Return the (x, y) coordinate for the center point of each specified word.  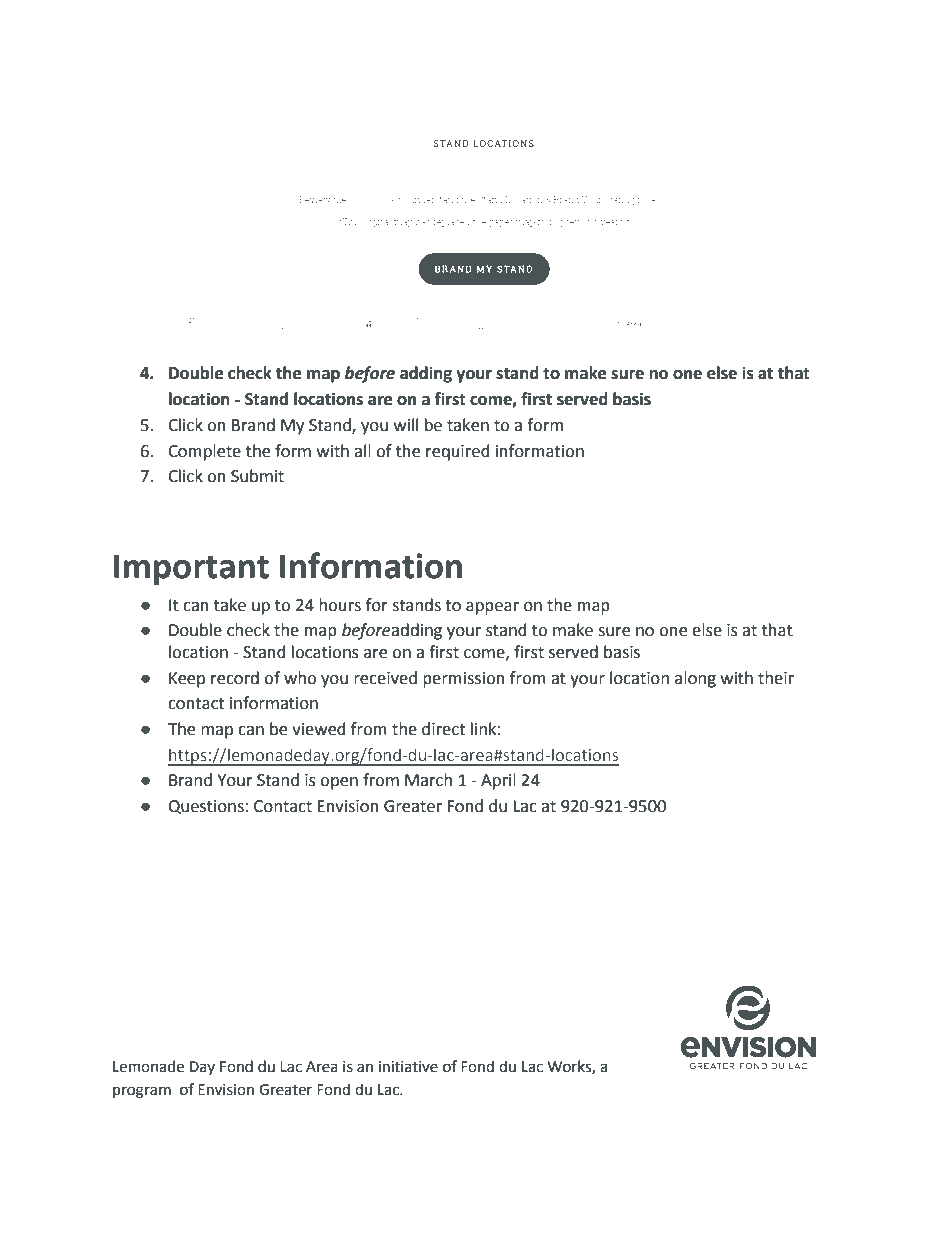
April (498, 781)
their (776, 678)
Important (191, 569)
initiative (408, 1067)
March (428, 780)
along (695, 679)
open (339, 783)
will (406, 424)
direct (443, 729)
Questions (206, 807)
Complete (204, 452)
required (458, 452)
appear (492, 608)
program (142, 1092)
